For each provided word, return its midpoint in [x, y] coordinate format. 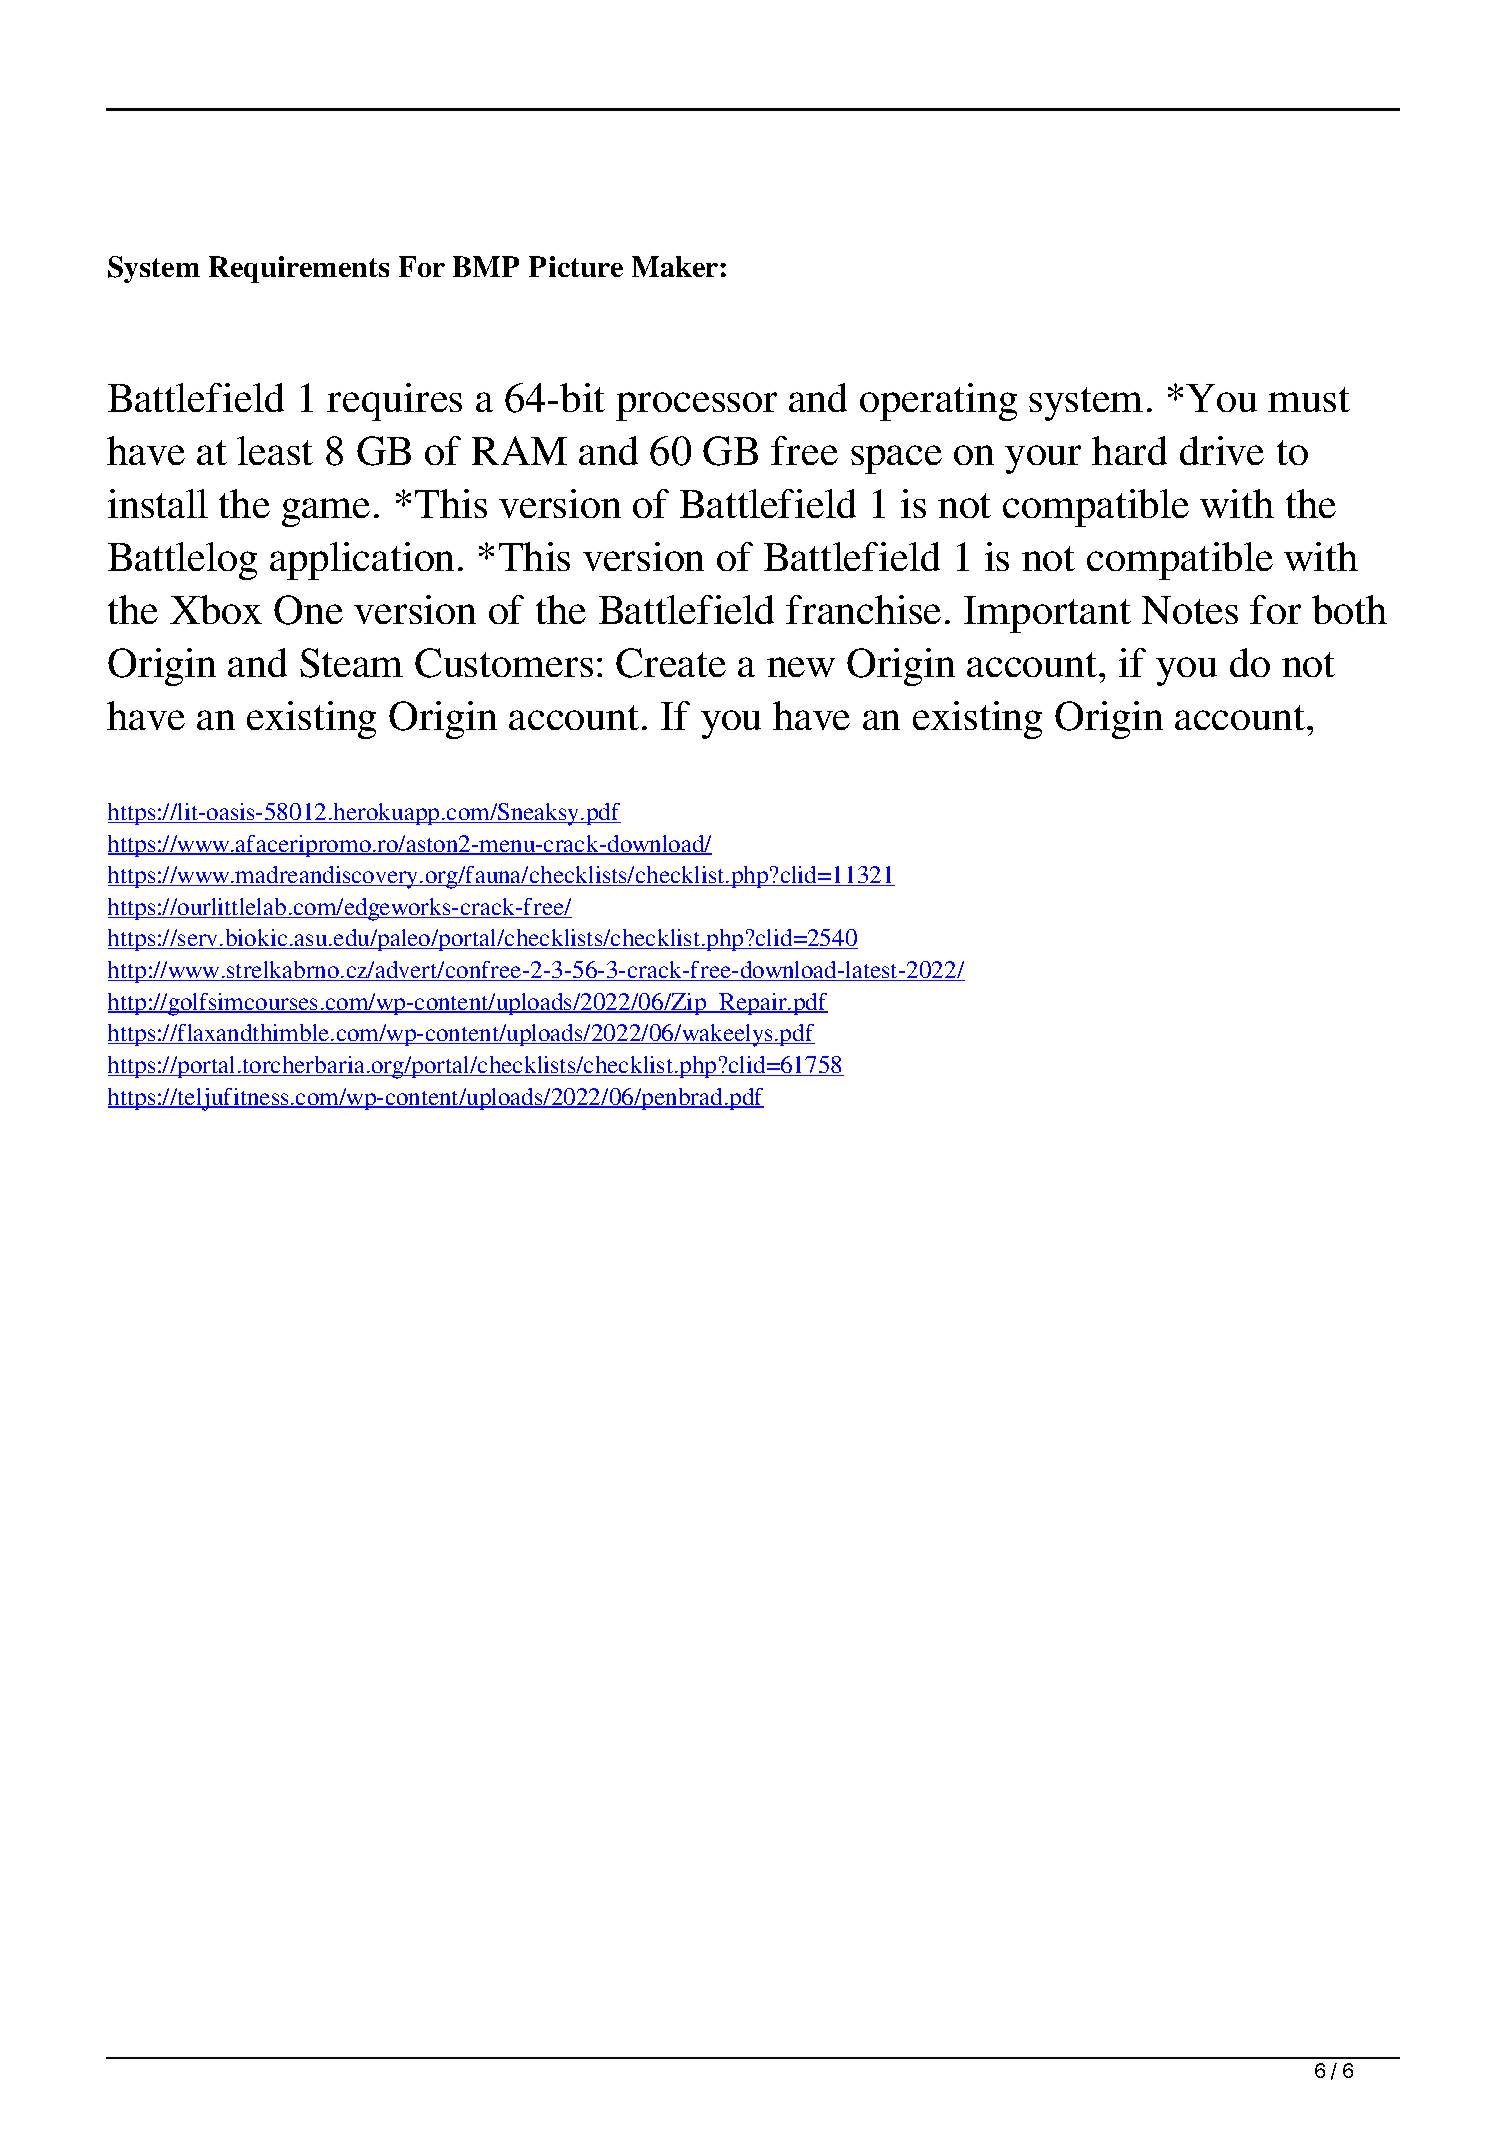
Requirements [299, 269]
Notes [1190, 610]
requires [394, 402]
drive [1222, 450]
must [1309, 399]
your [1043, 459]
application [362, 561]
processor [696, 406]
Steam [351, 663]
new [801, 667]
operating [938, 402]
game [326, 512]
